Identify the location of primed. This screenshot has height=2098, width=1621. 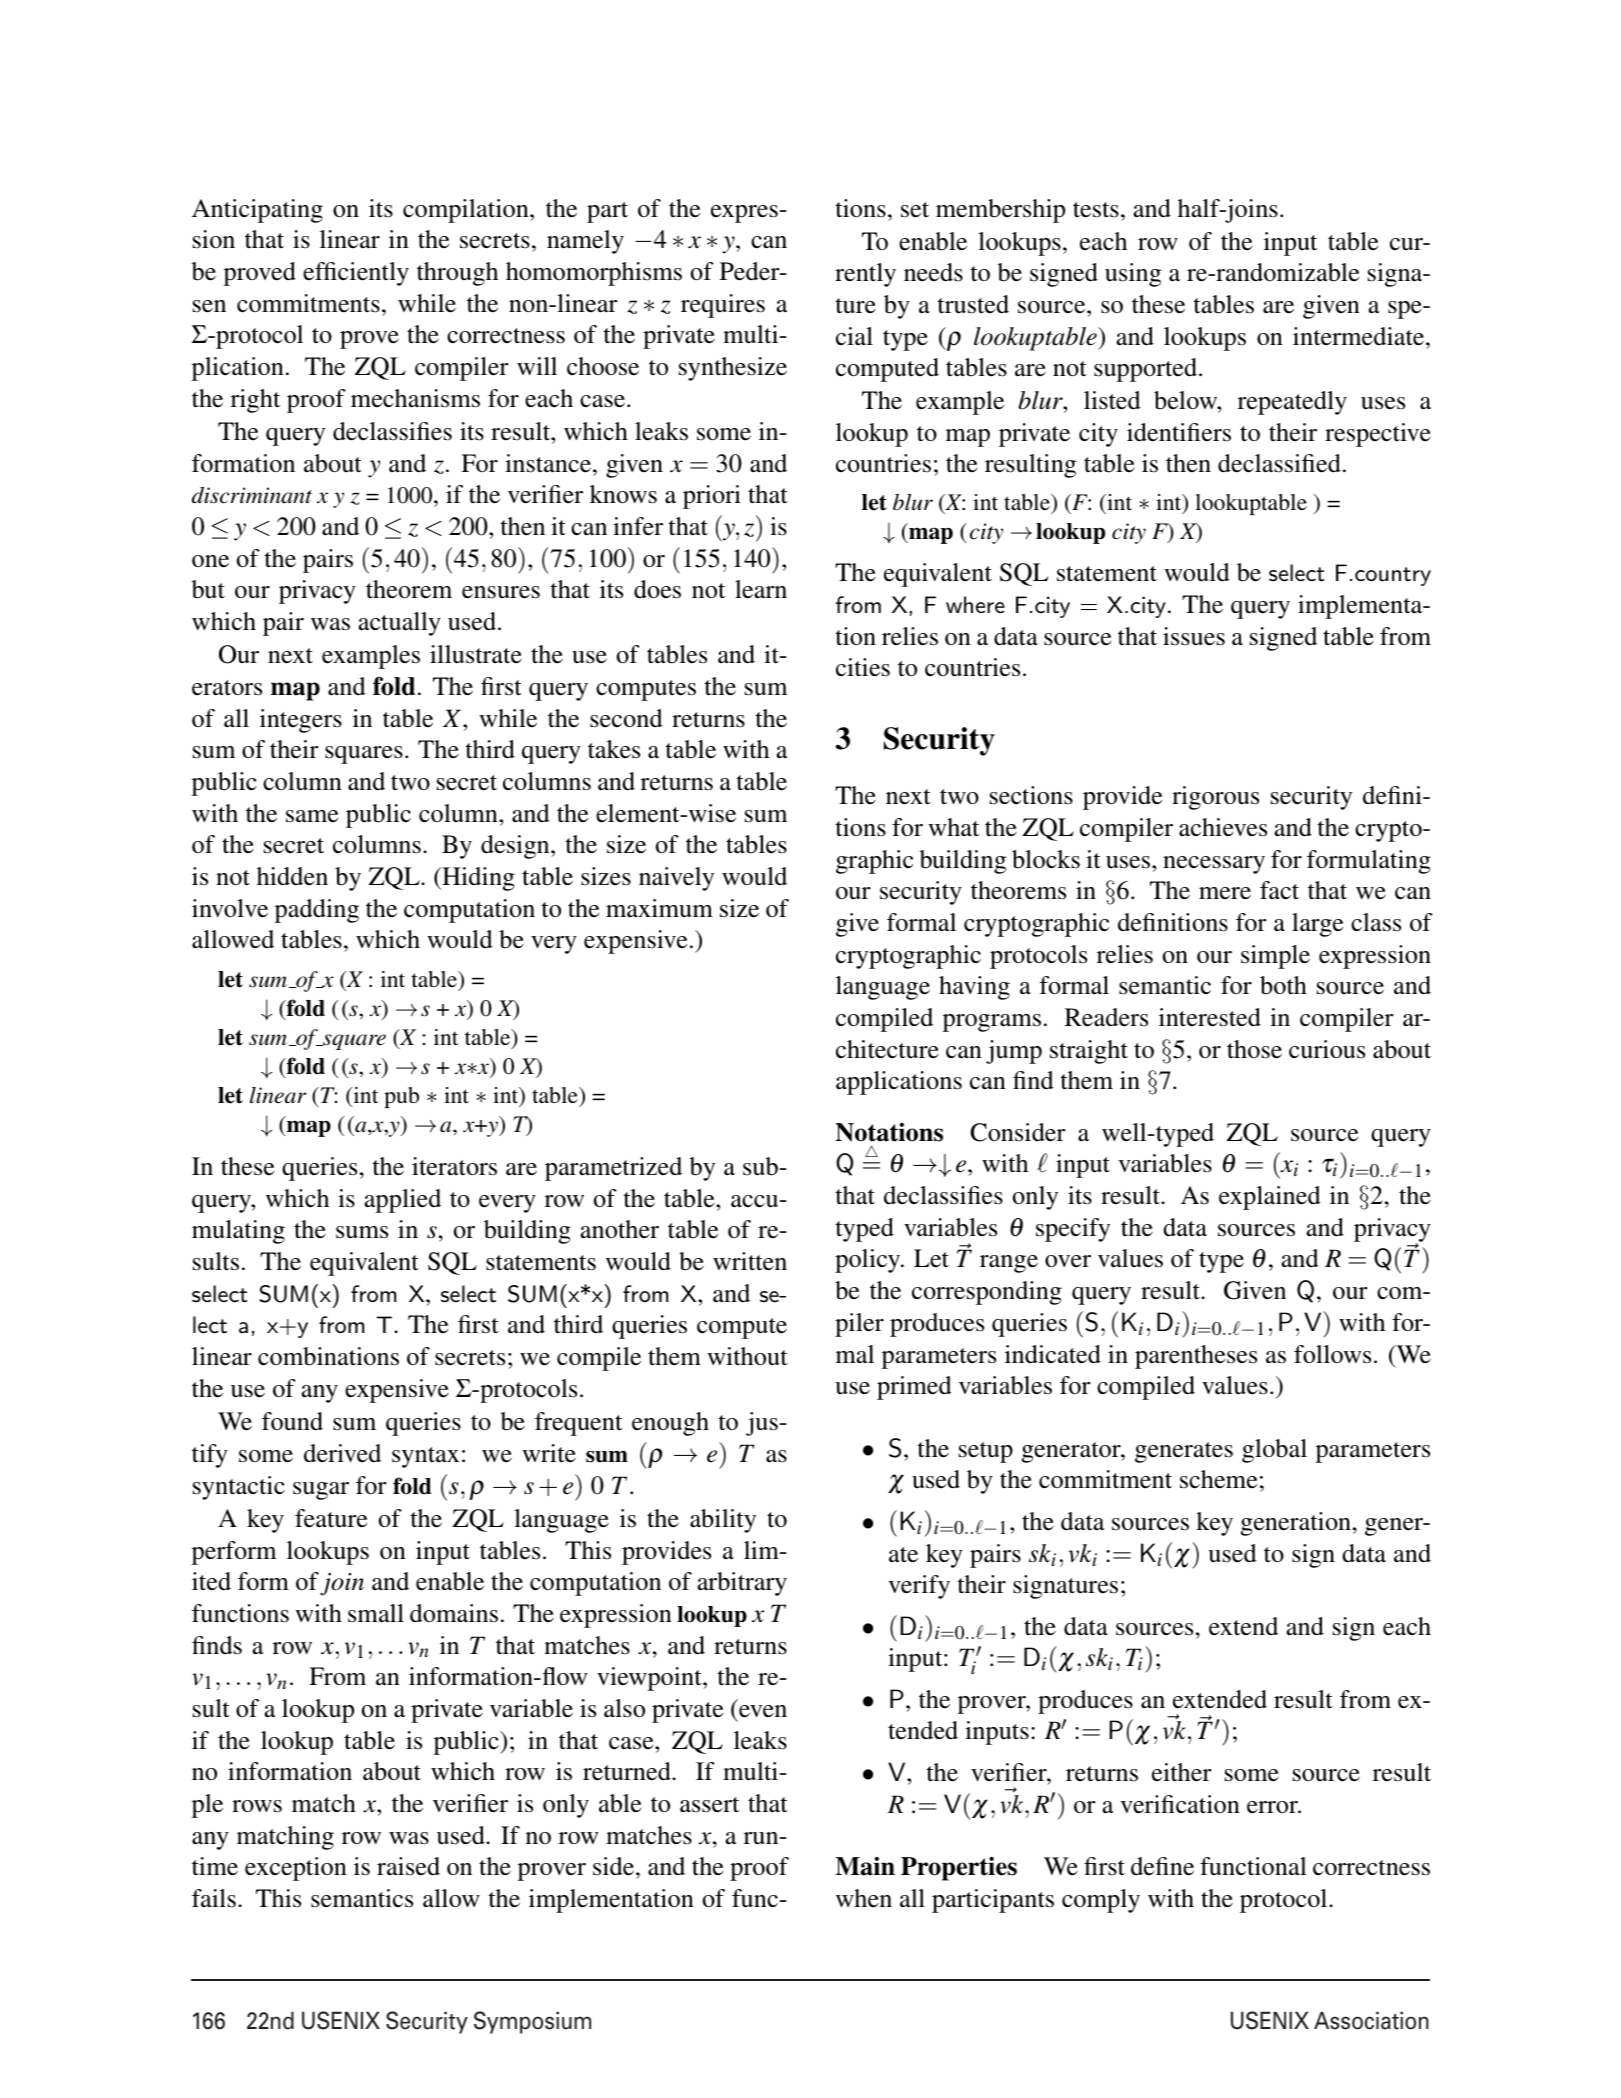
(914, 1388).
